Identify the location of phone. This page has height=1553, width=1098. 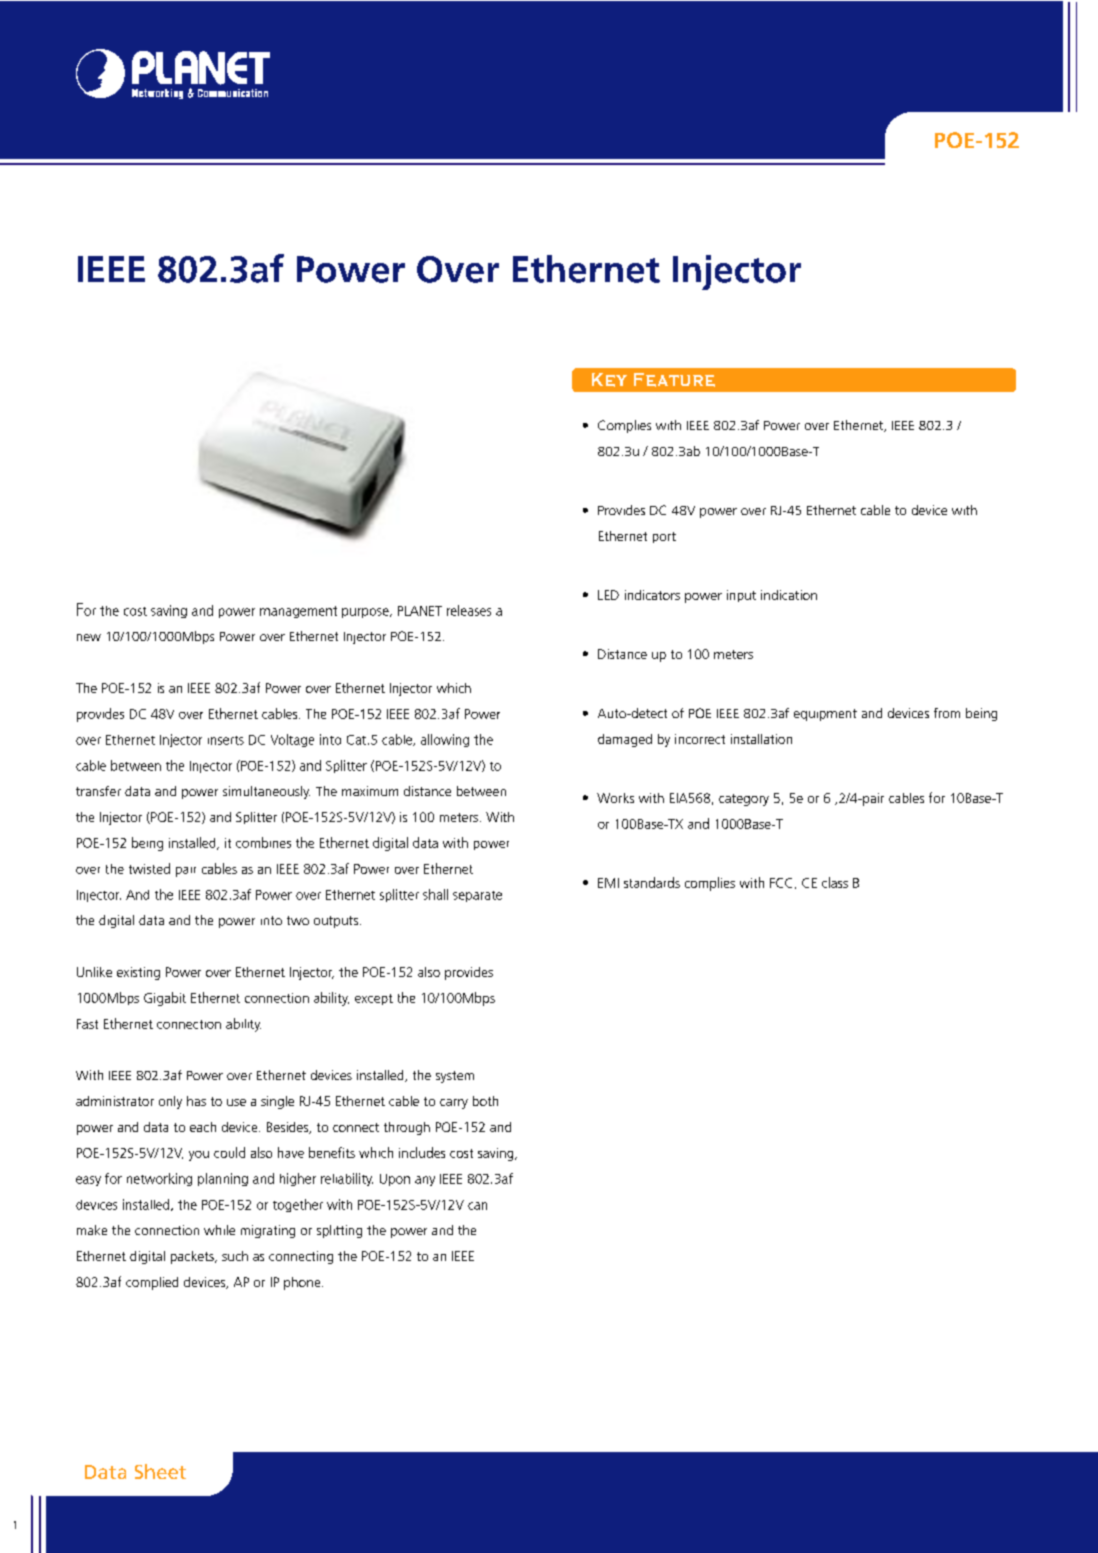
(303, 1283).
